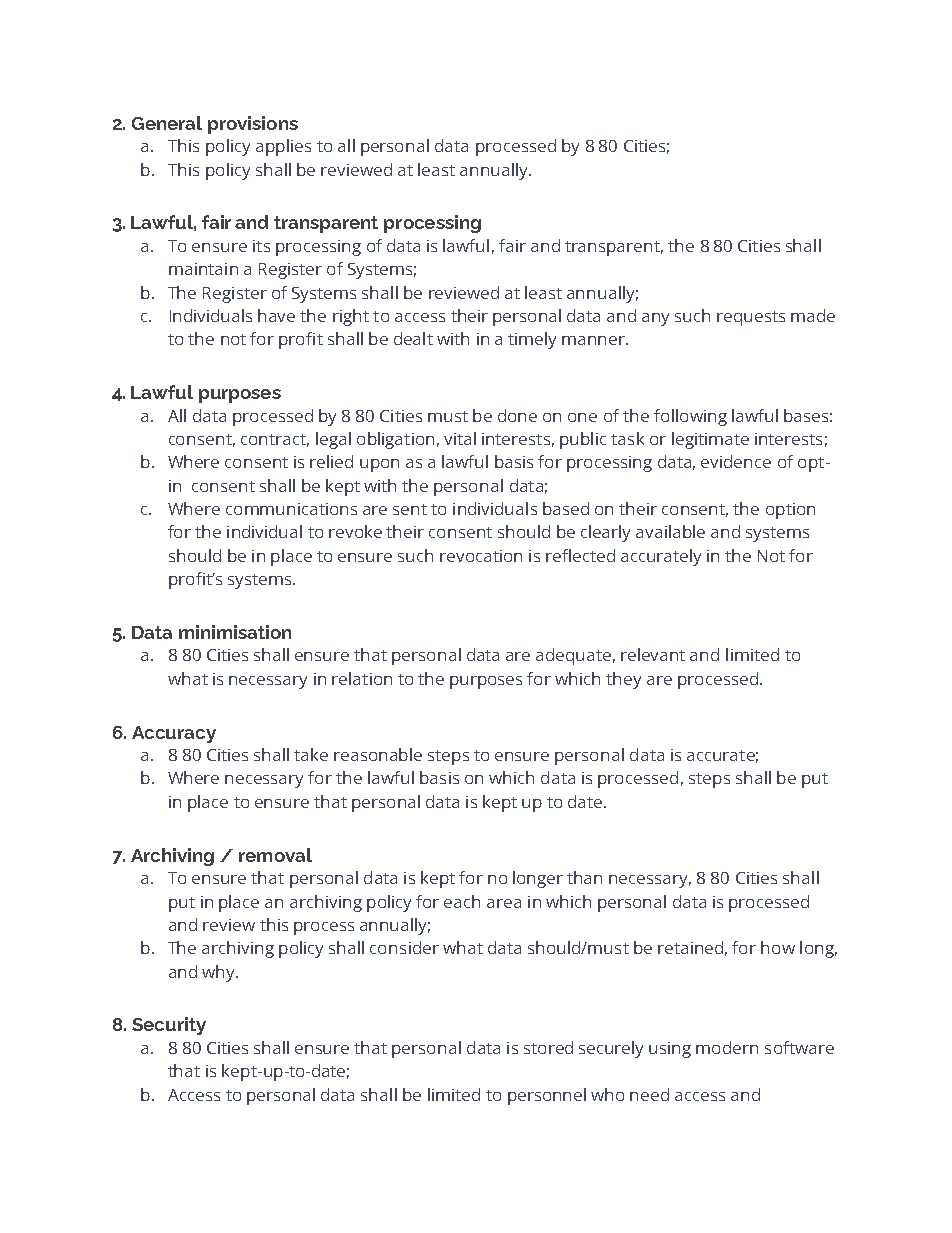 This page has width=952, height=1233. Describe the element at coordinates (653, 654) in the page. I see `relevant` at that location.
